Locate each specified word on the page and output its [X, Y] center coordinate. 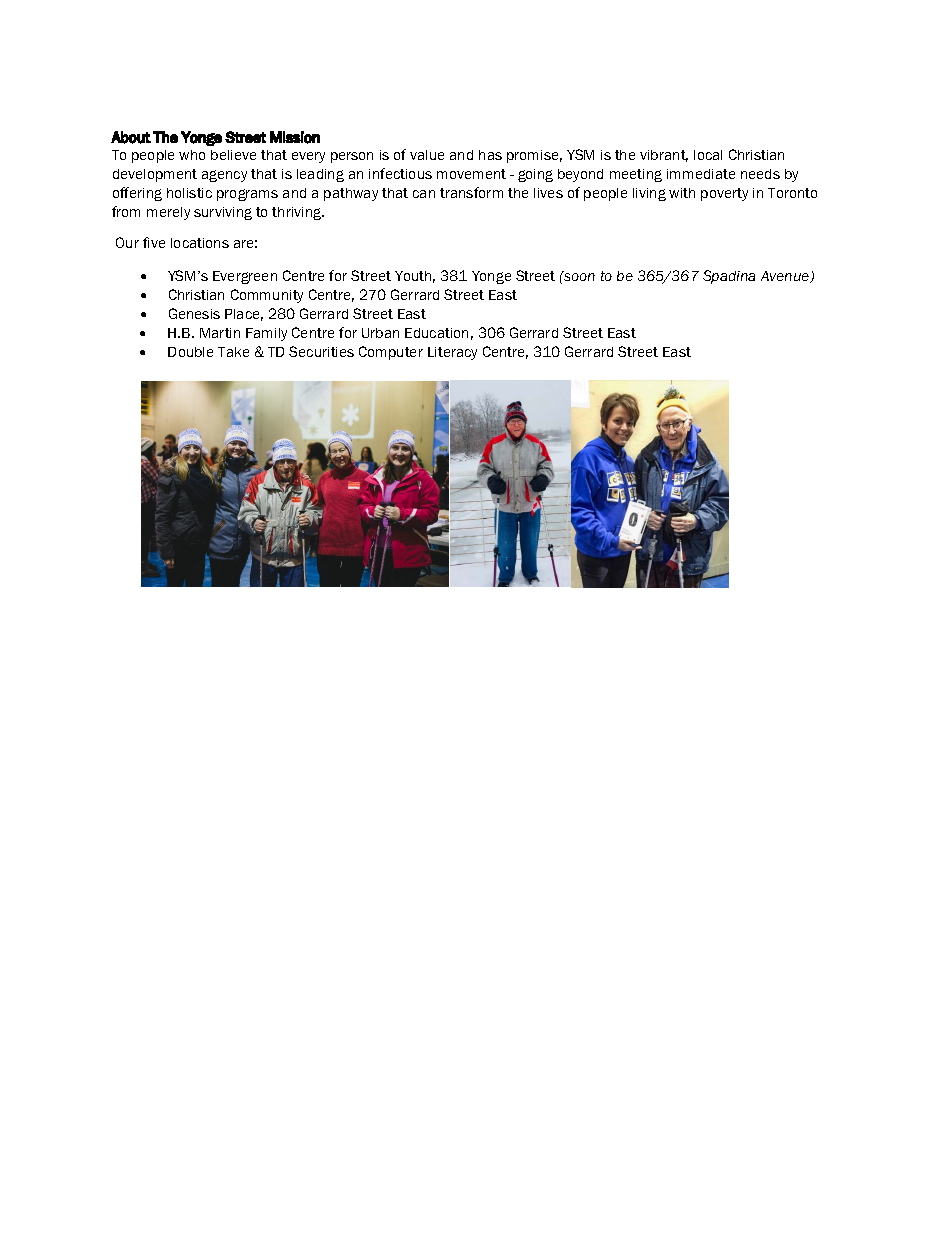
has [490, 155]
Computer [391, 353]
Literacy [452, 353]
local [708, 155]
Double [190, 352]
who [192, 155]
